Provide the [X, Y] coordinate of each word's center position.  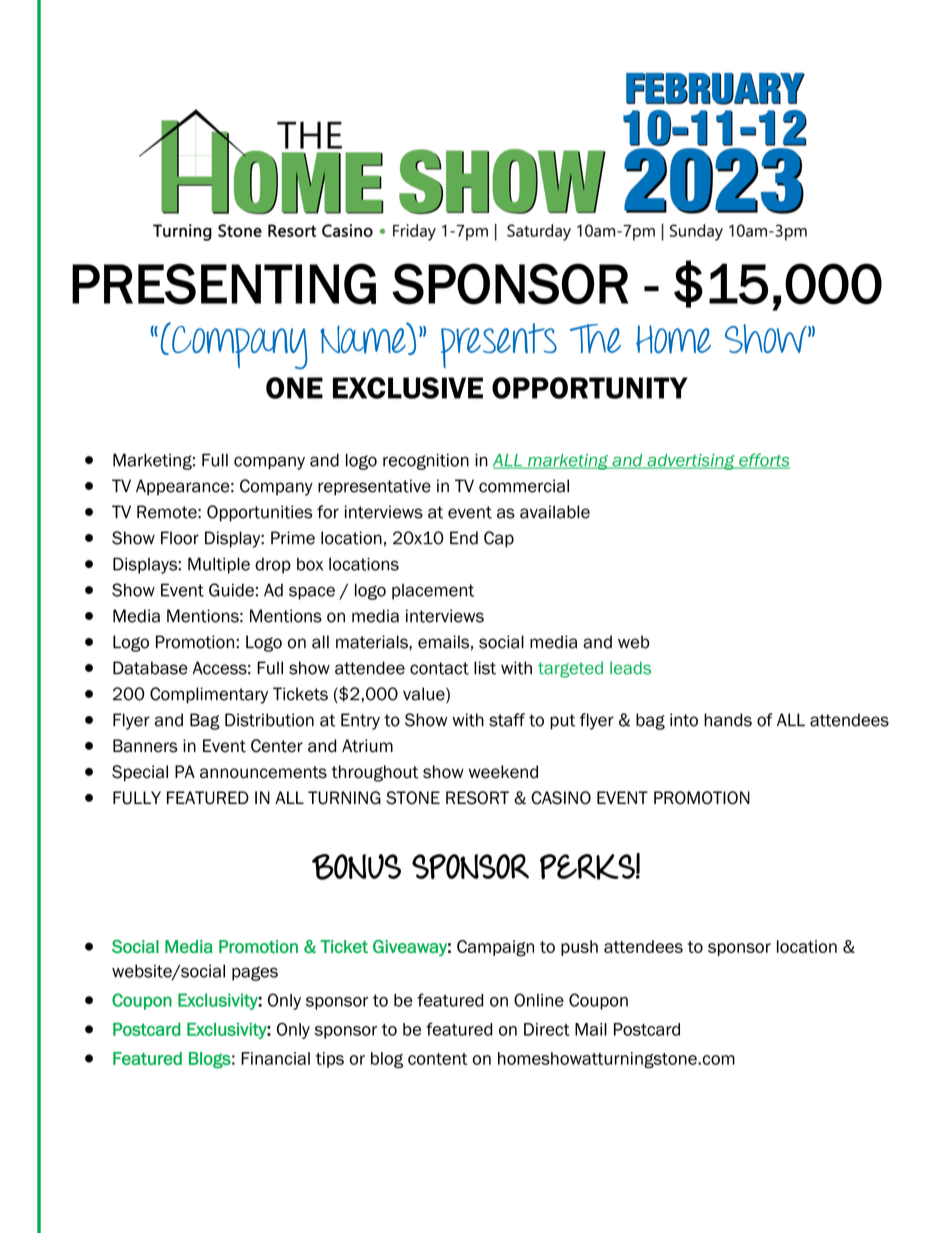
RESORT [477, 798]
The [595, 339]
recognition [426, 461]
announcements [263, 772]
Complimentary [209, 695]
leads [630, 668]
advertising [691, 462]
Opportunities [260, 513]
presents [499, 345]
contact [439, 668]
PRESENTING [224, 284]
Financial [275, 1058]
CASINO [561, 798]
